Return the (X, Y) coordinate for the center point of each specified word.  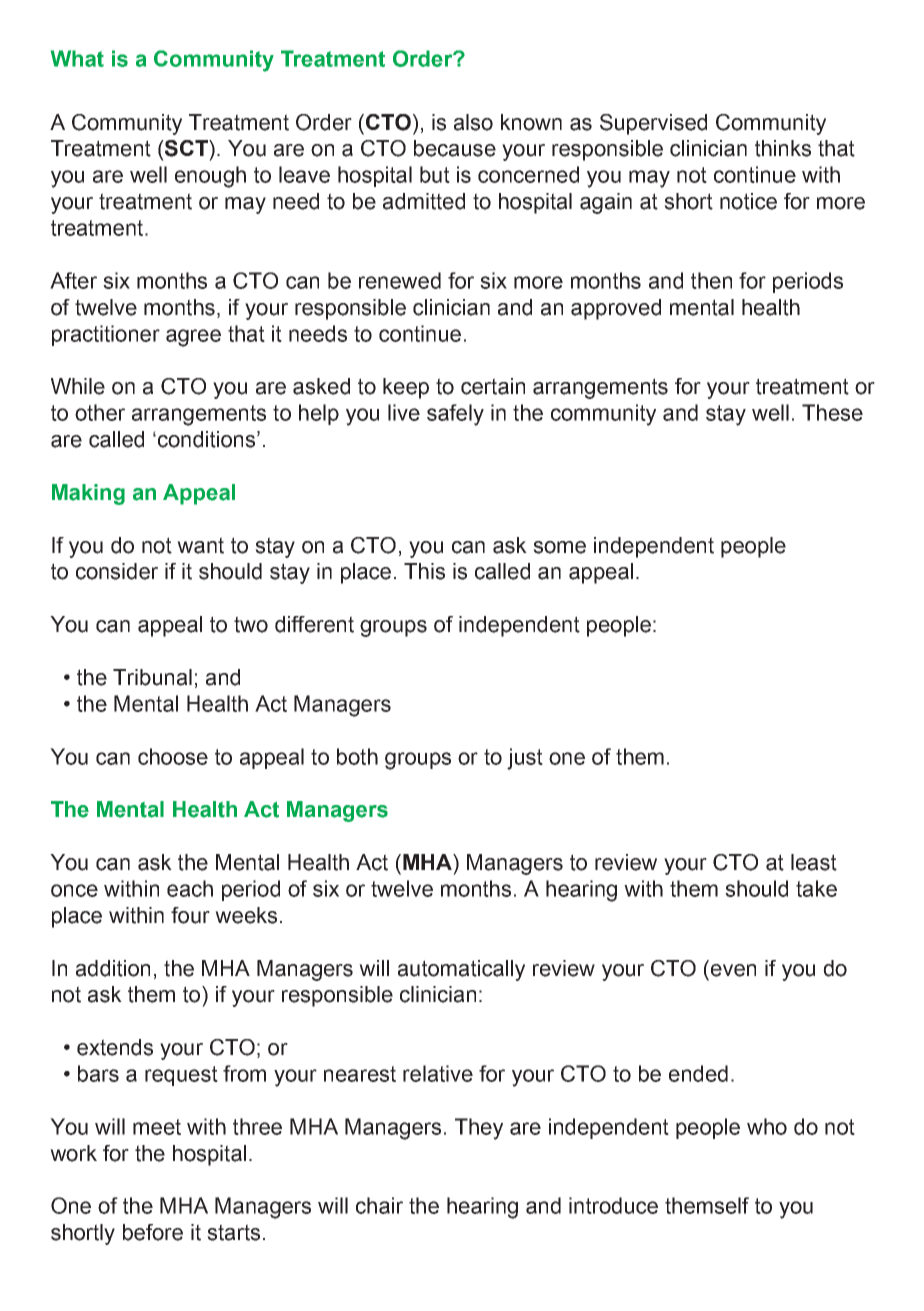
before (153, 1232)
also (473, 122)
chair (379, 1205)
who (767, 1126)
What (77, 58)
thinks (783, 148)
